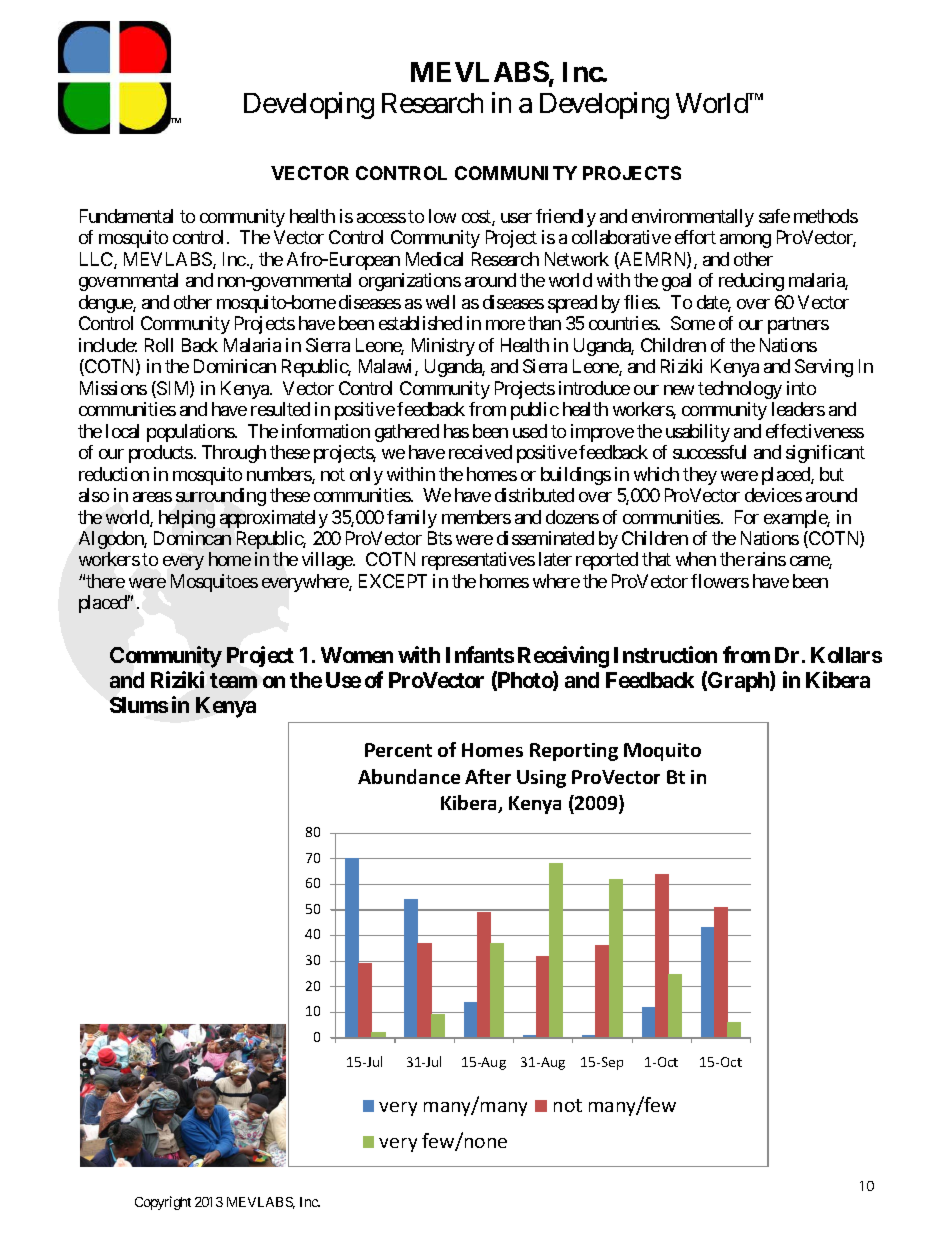 The image size is (952, 1233). What do you see at coordinates (665, 654) in the screenshot?
I see `Instruction` at bounding box center [665, 654].
